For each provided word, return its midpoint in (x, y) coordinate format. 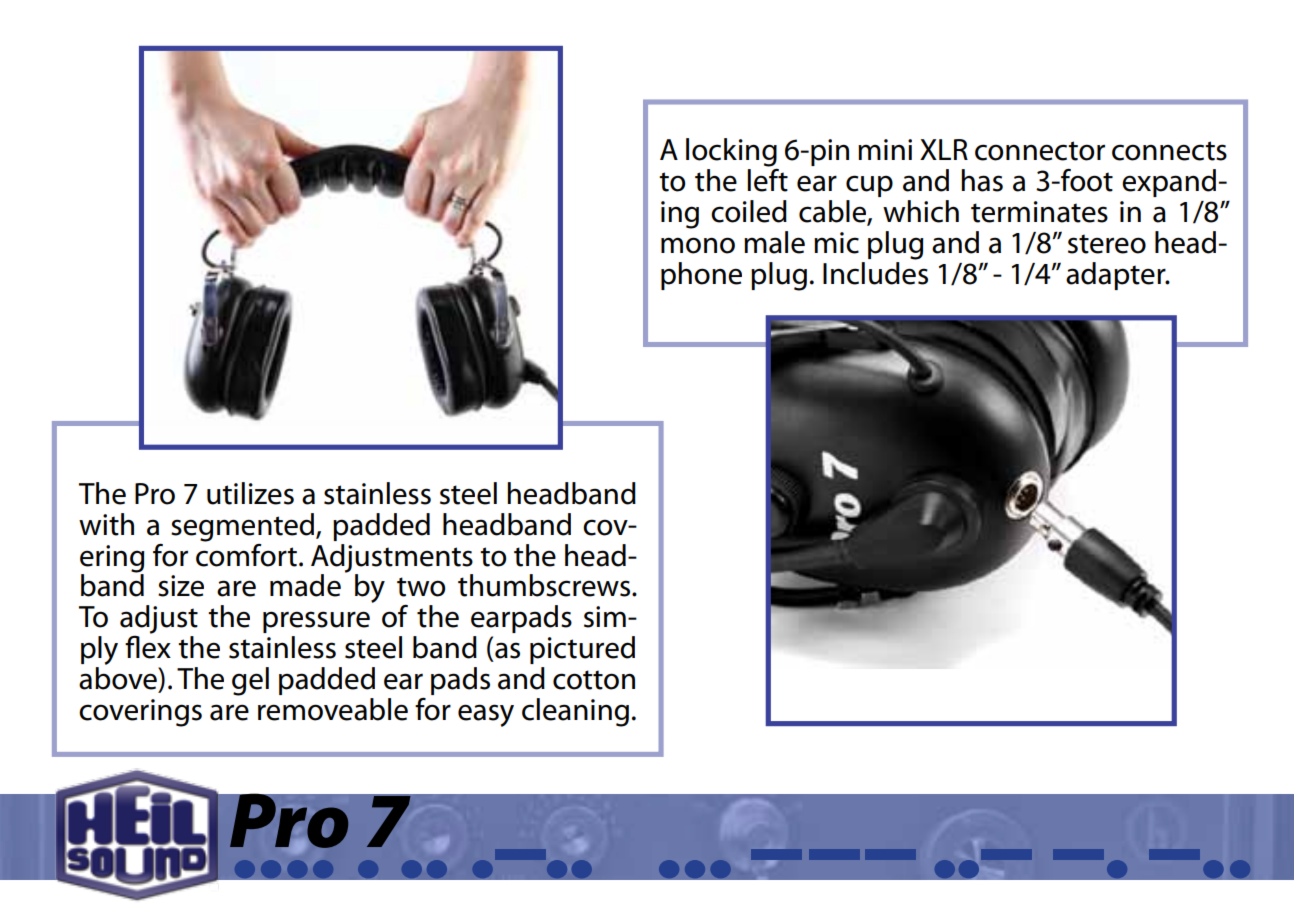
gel (250, 681)
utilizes (250, 493)
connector (1040, 151)
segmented (244, 527)
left (767, 179)
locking (731, 152)
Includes (875, 272)
